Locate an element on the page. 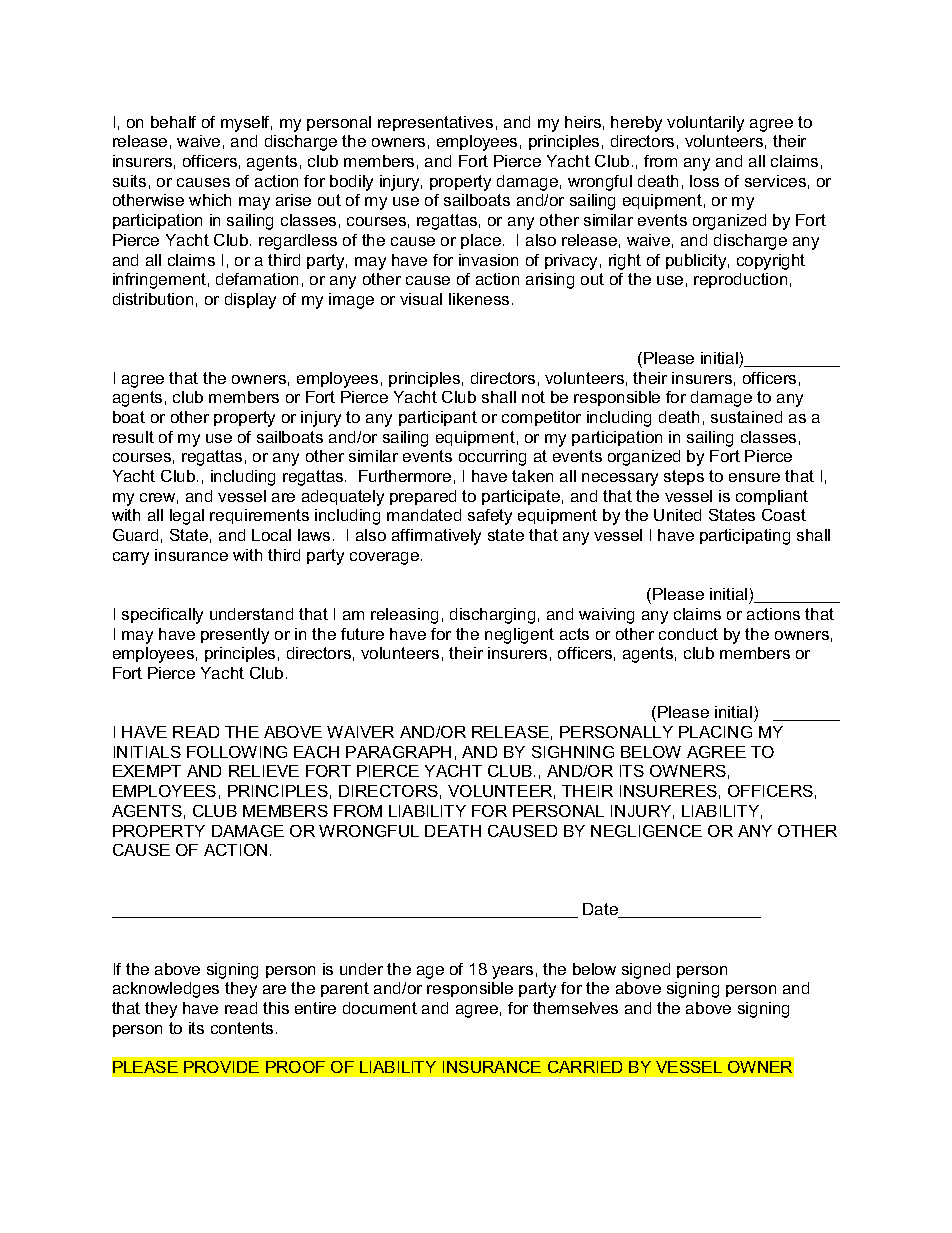 This image has height=1233, width=952. representatives is located at coordinates (435, 123).
